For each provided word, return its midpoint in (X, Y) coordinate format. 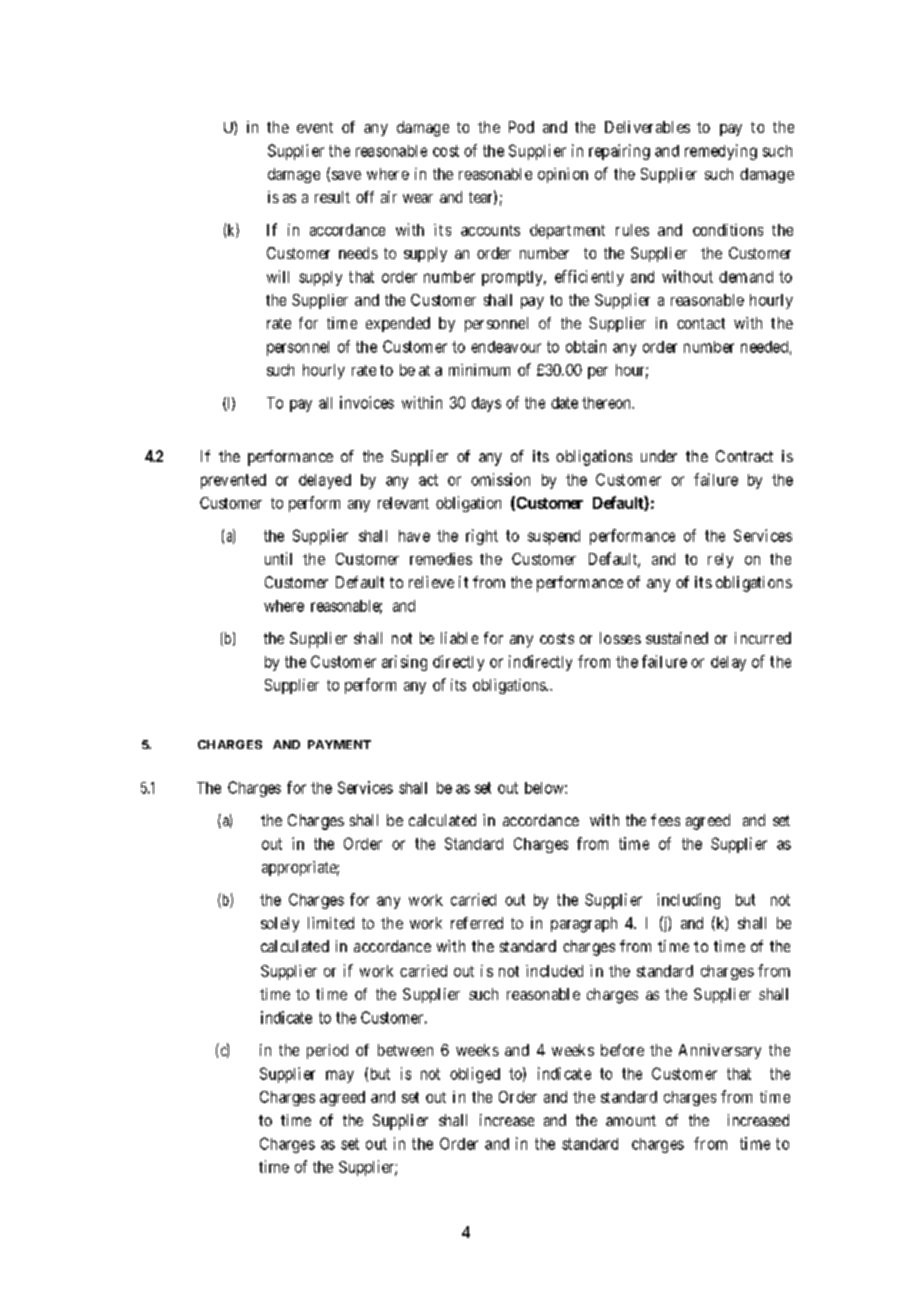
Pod (521, 127)
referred (477, 923)
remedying (721, 152)
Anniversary (720, 1051)
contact (701, 323)
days (486, 404)
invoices (367, 402)
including (688, 901)
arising (404, 663)
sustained (677, 638)
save (346, 175)
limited (331, 923)
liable (459, 638)
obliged (475, 1075)
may (340, 1076)
